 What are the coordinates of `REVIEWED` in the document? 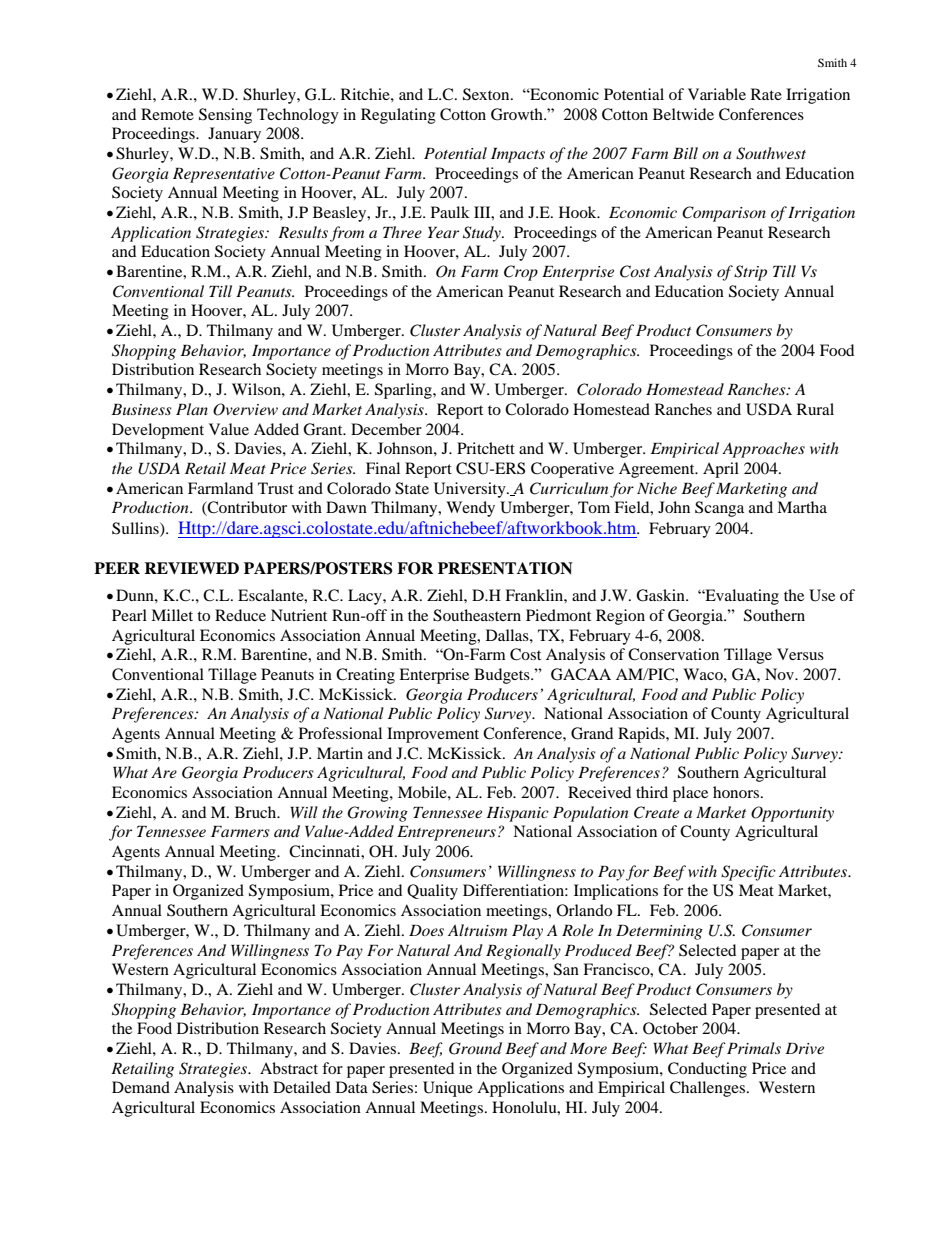 It's located at (191, 568).
